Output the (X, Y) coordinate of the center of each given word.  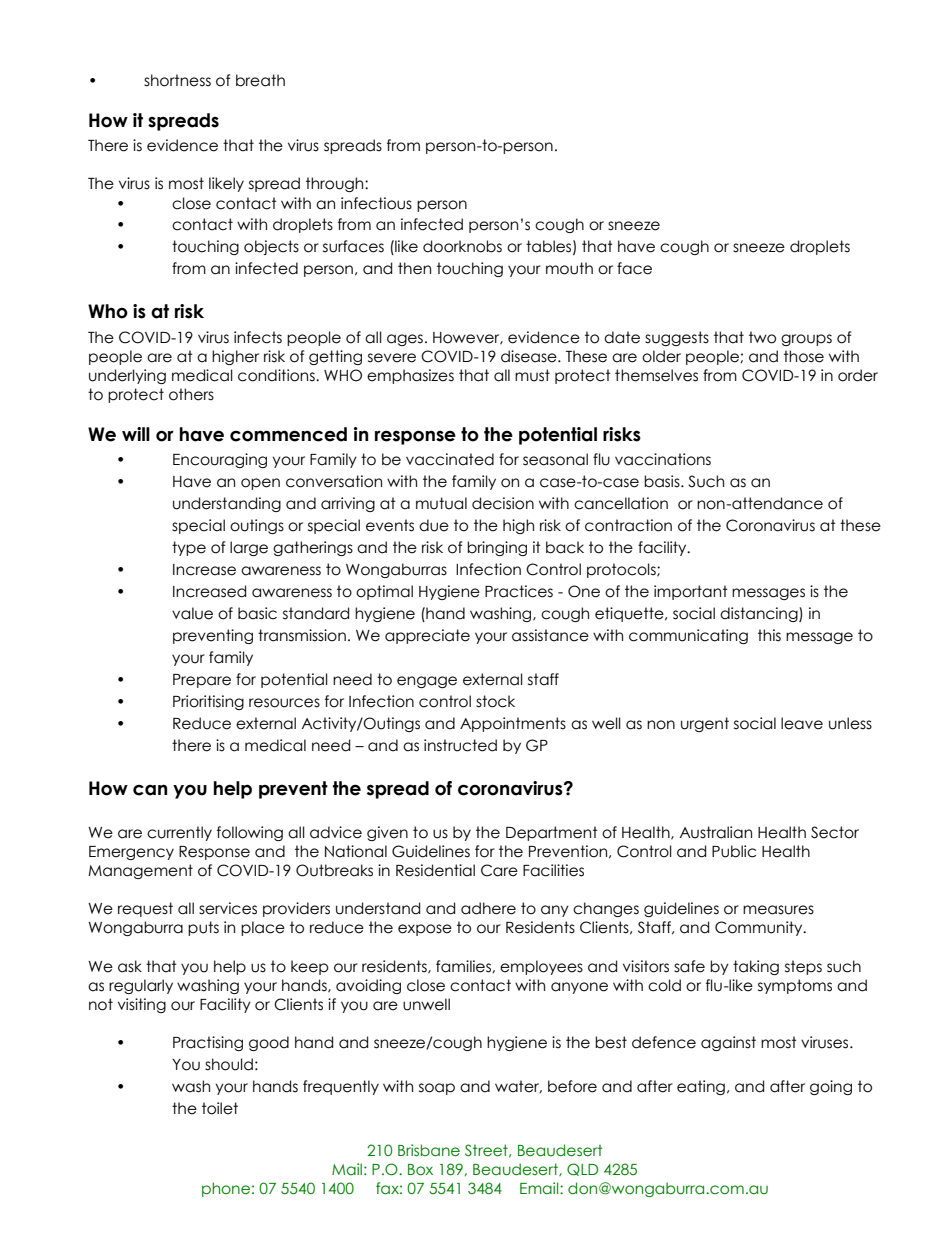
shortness (177, 80)
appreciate (427, 636)
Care (499, 870)
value (192, 613)
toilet (220, 1108)
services (228, 908)
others (191, 394)
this (769, 635)
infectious (376, 203)
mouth (569, 268)
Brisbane (429, 1150)
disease (530, 356)
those (804, 356)
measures (778, 910)
